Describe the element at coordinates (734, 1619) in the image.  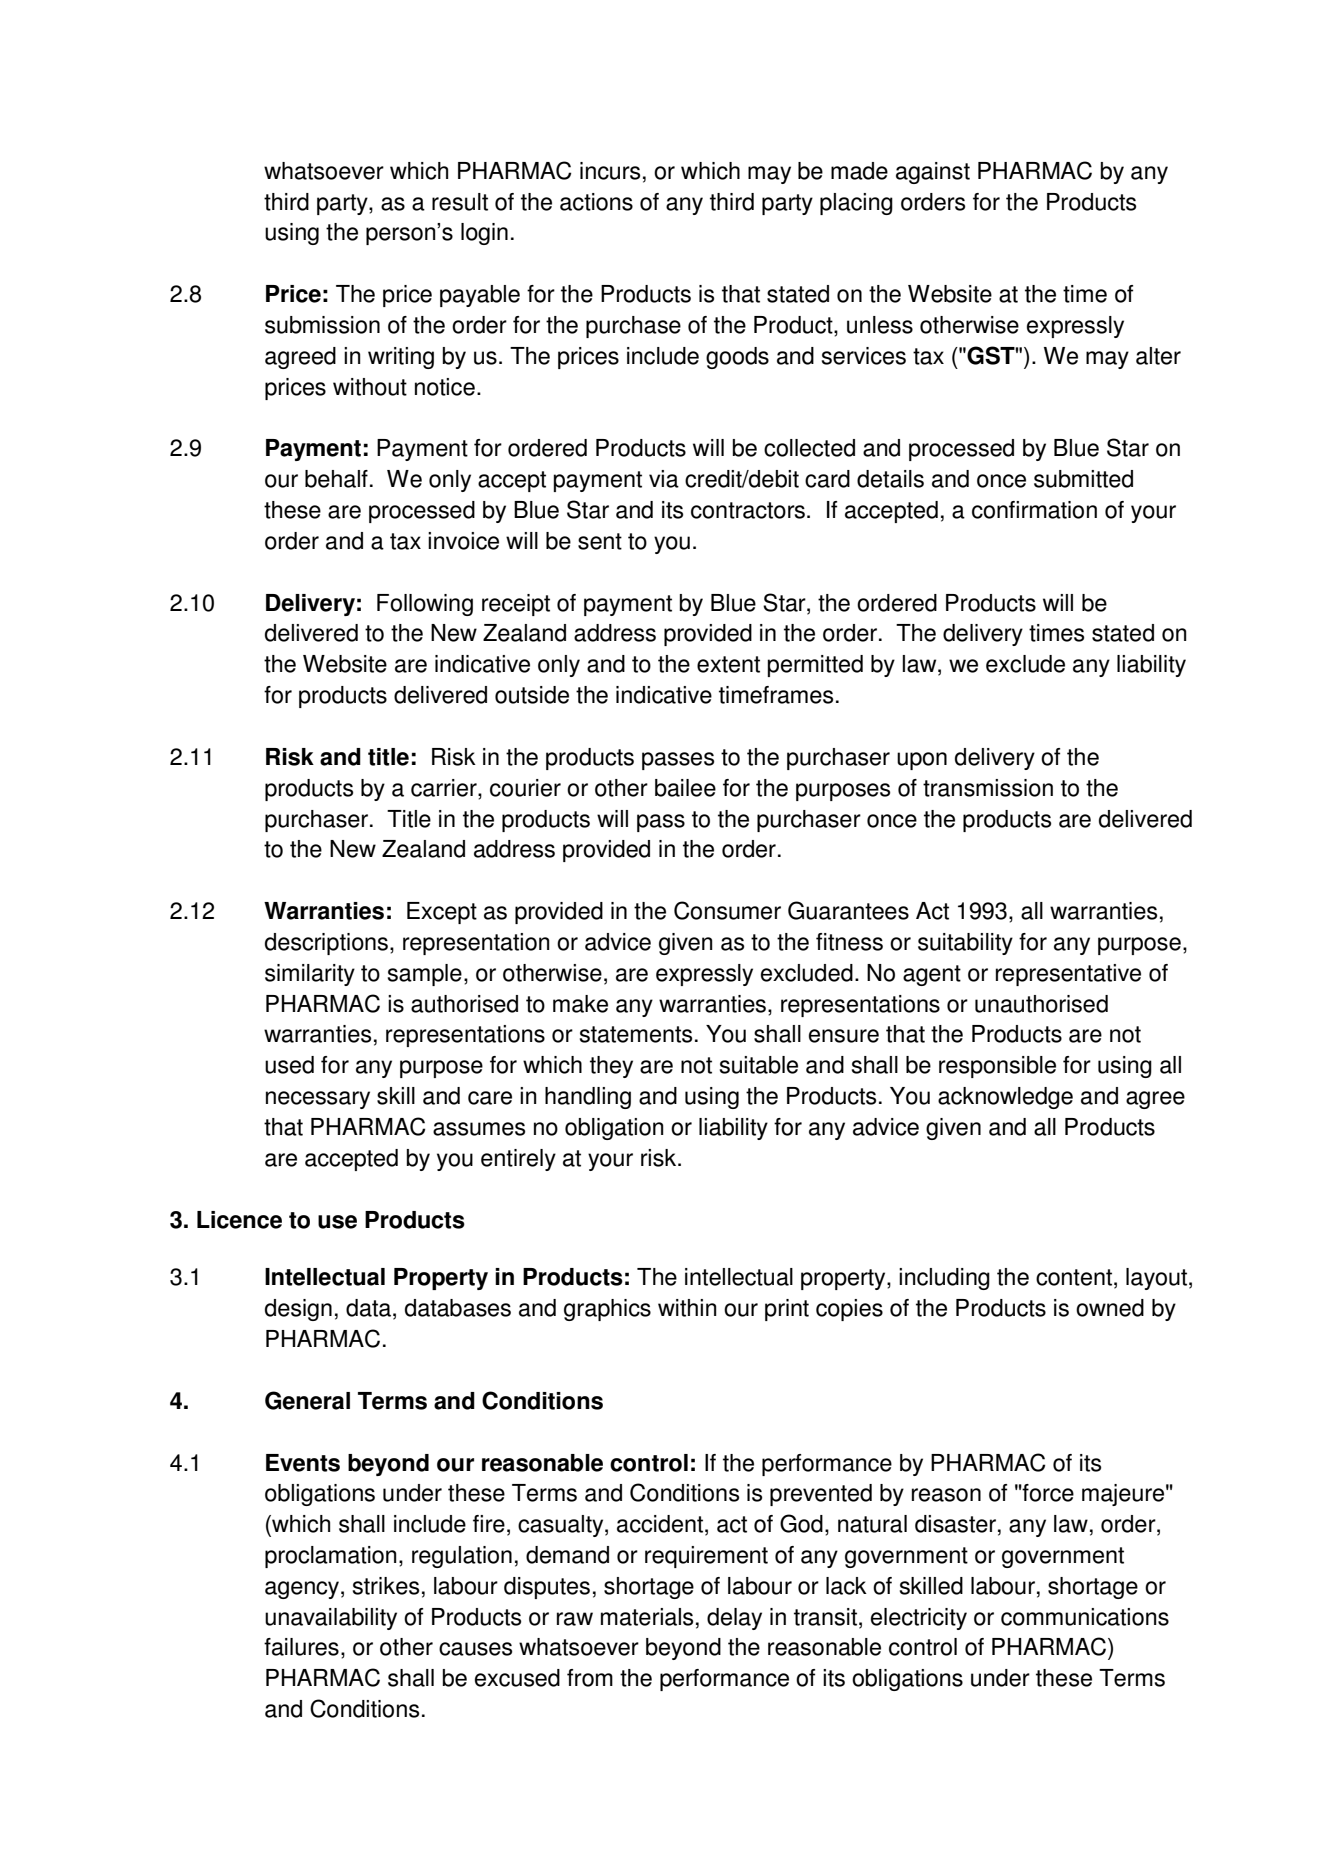
I see `delay` at that location.
